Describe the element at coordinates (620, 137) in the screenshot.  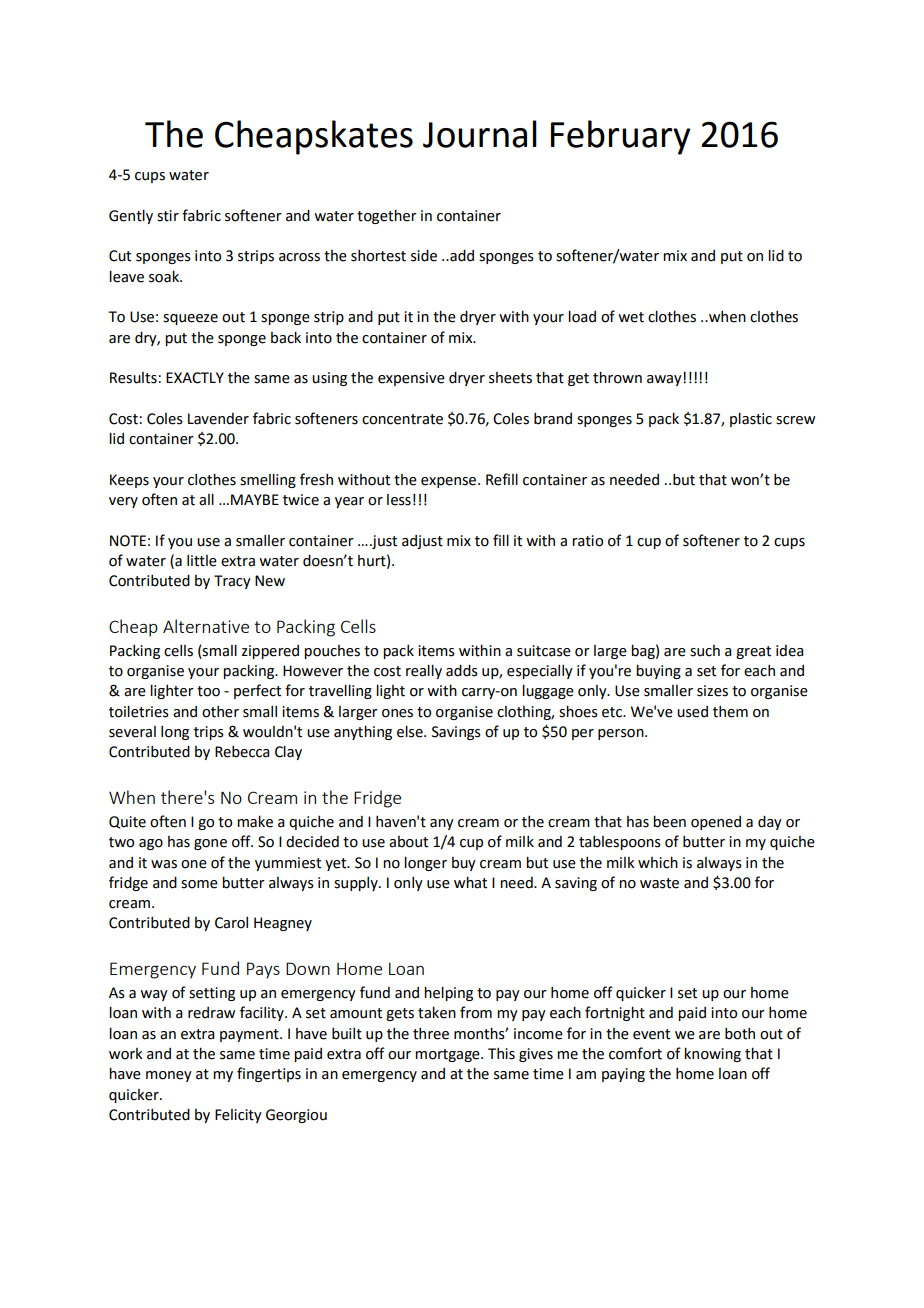
I see `February` at that location.
